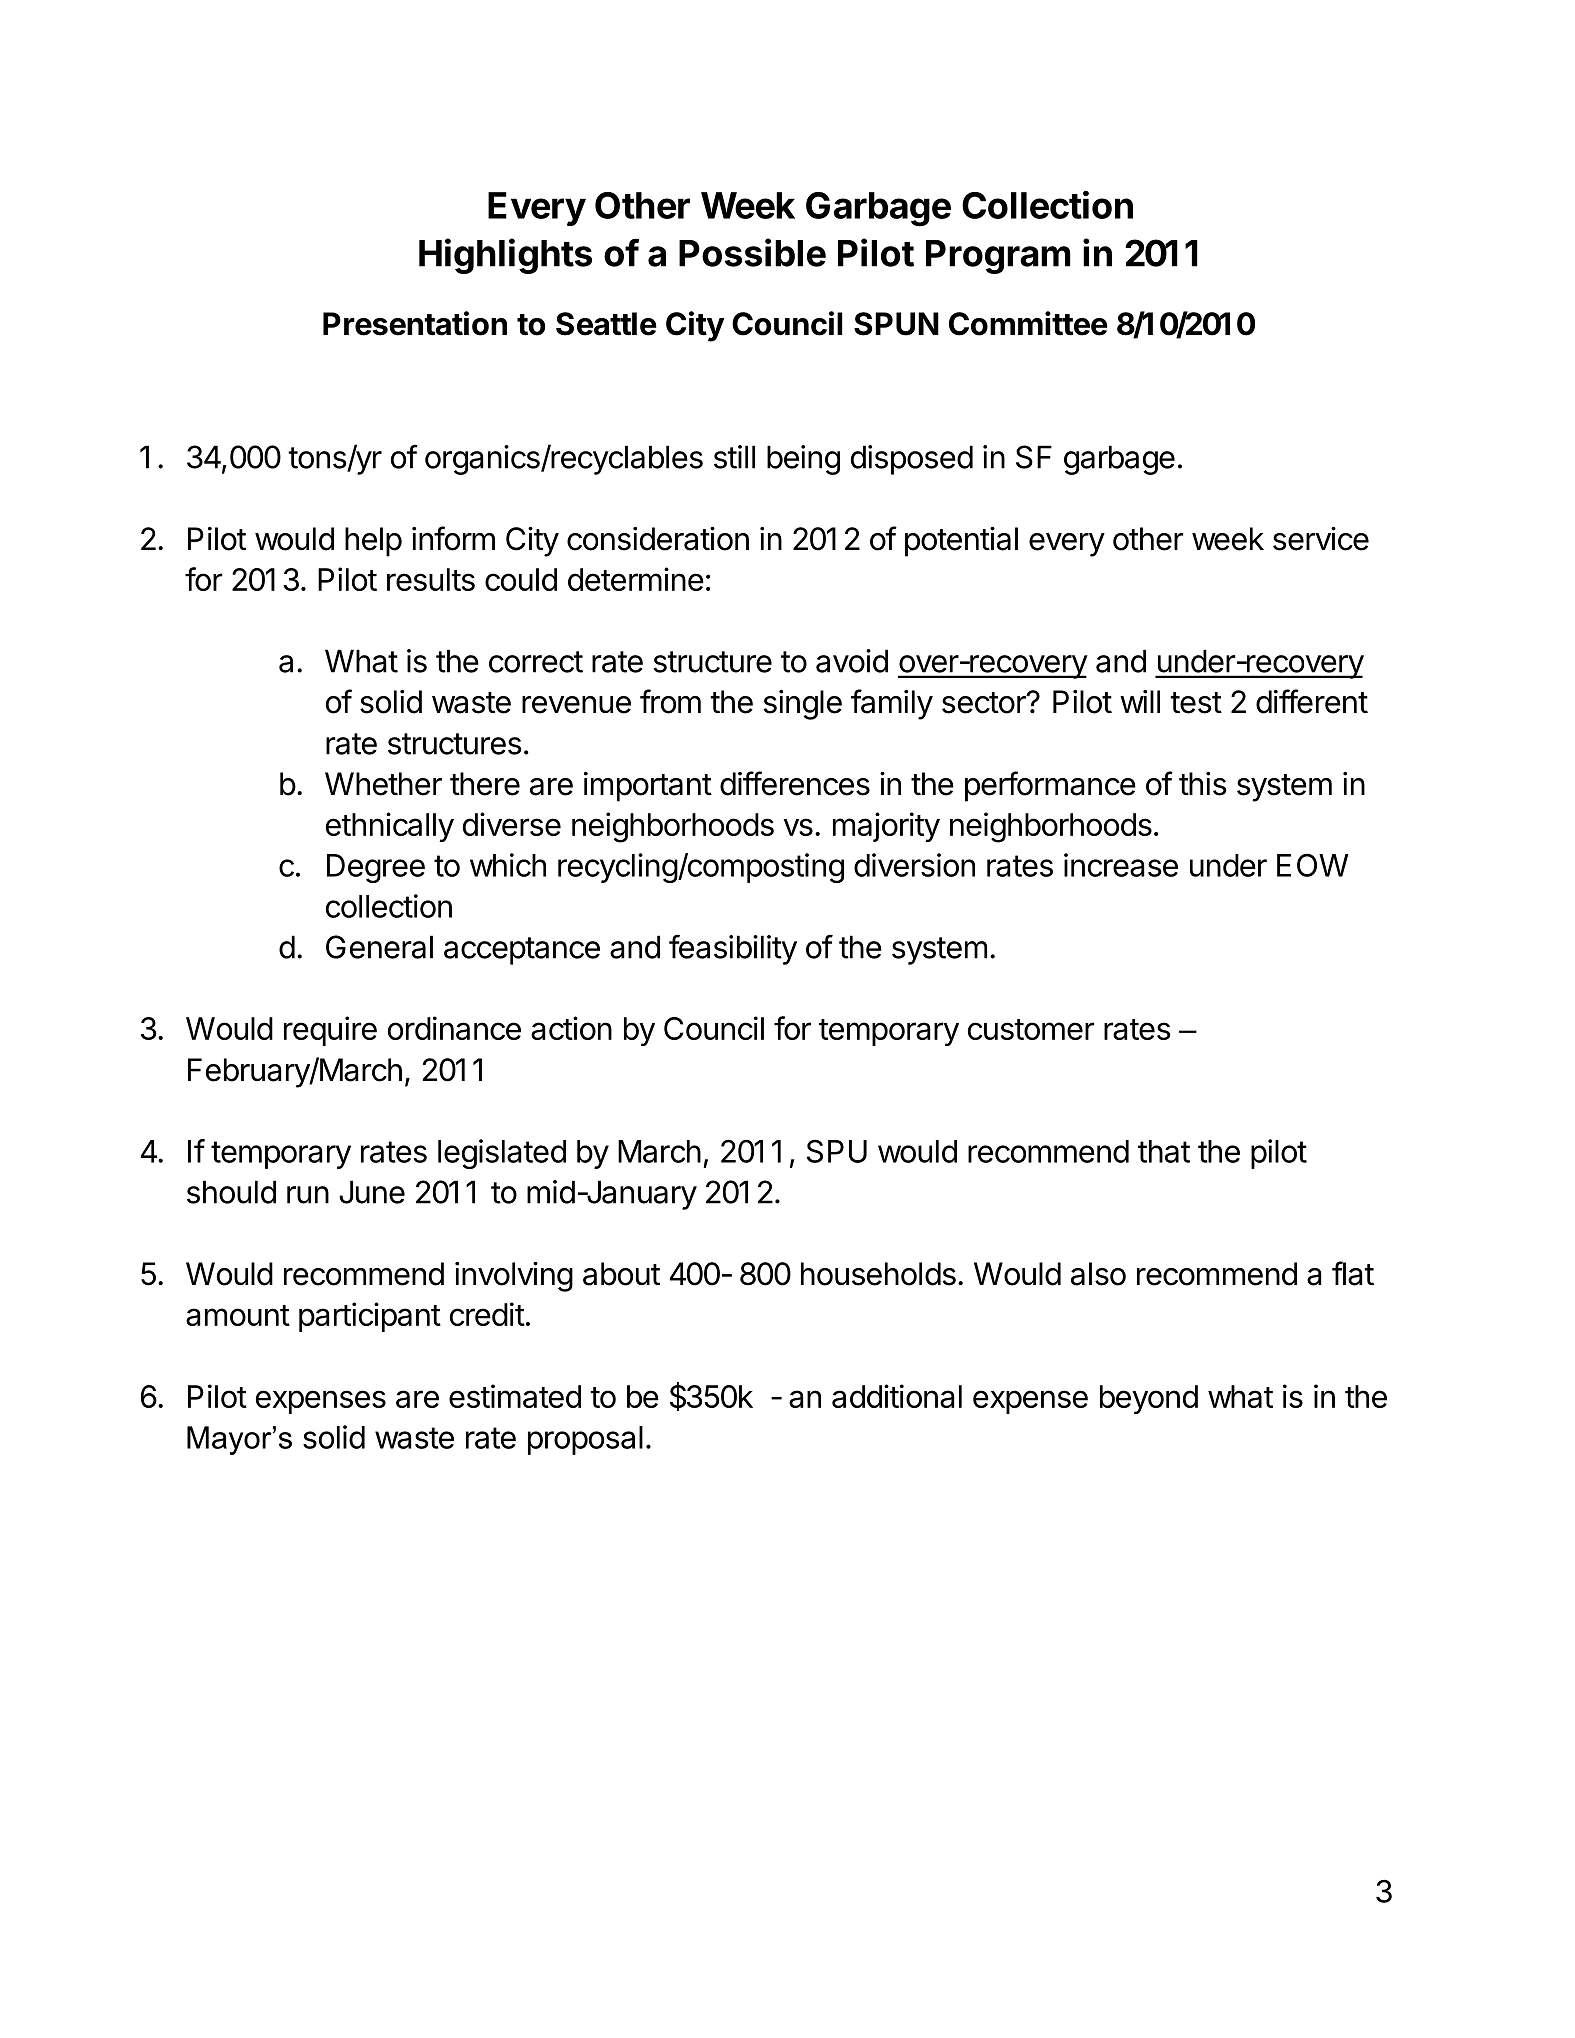 The width and height of the document is (1575, 2038). What do you see at coordinates (376, 868) in the document?
I see `Degree` at bounding box center [376, 868].
